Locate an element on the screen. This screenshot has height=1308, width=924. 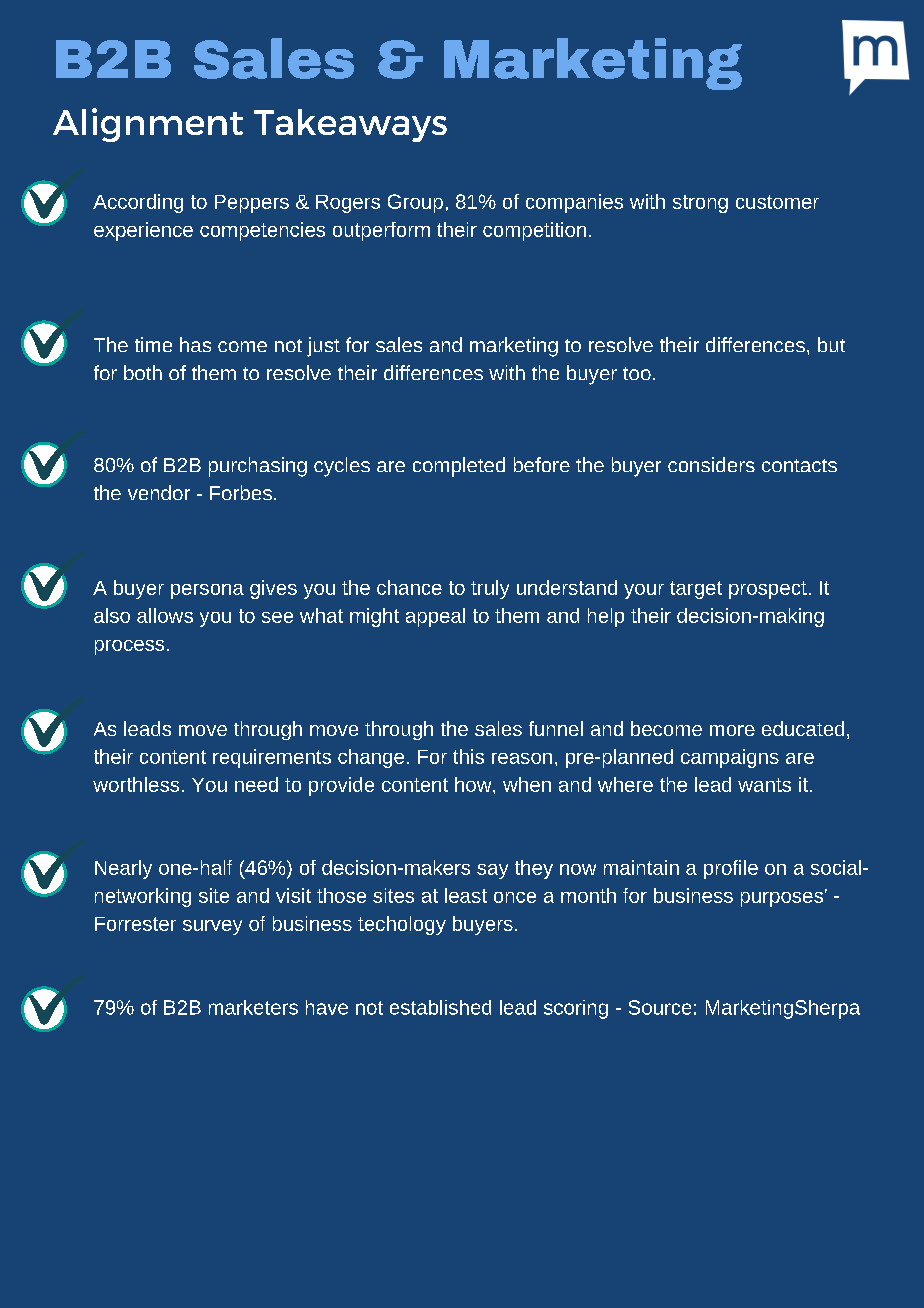
marketers is located at coordinates (253, 1007).
